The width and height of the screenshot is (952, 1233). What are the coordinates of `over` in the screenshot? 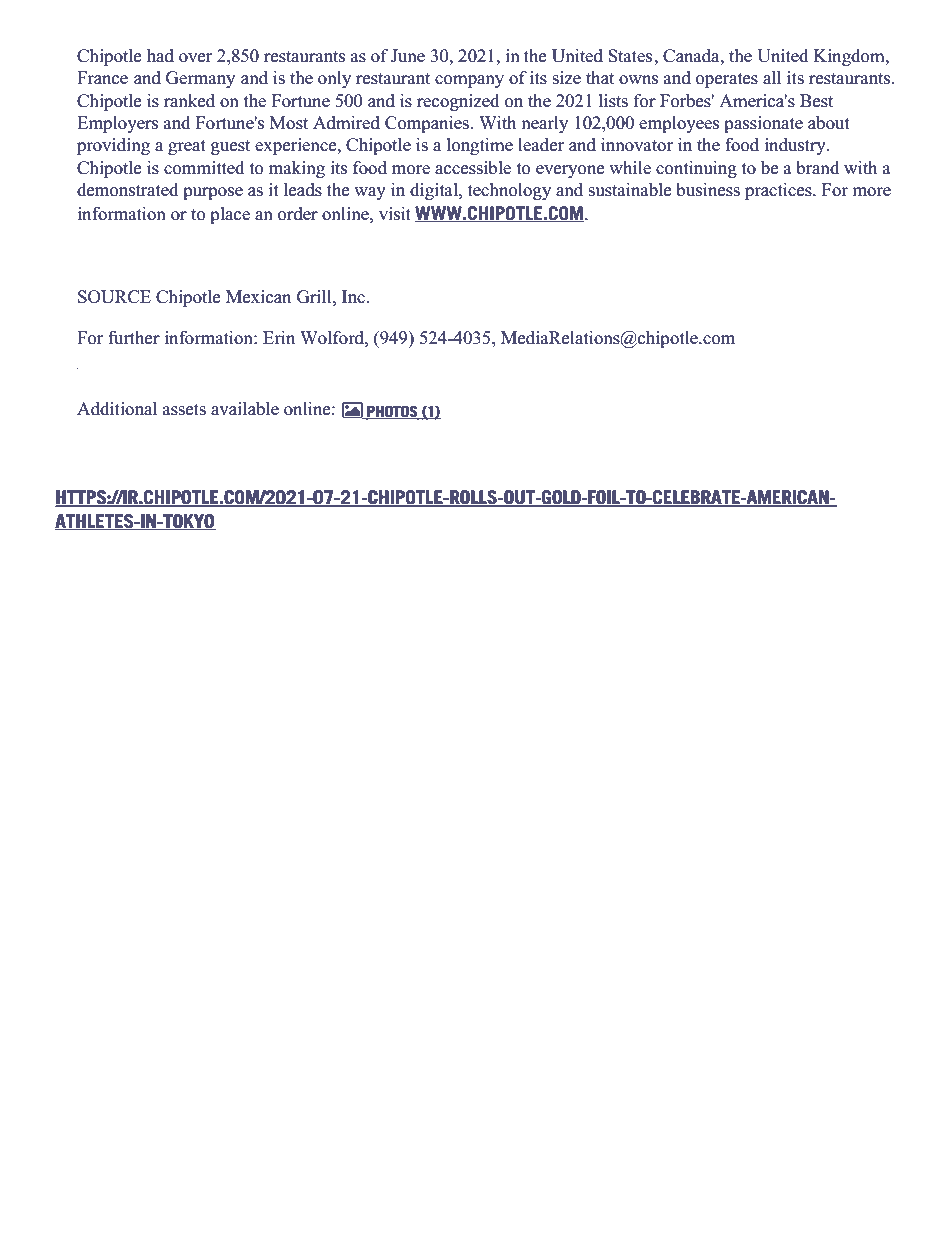 It's located at (195, 58).
